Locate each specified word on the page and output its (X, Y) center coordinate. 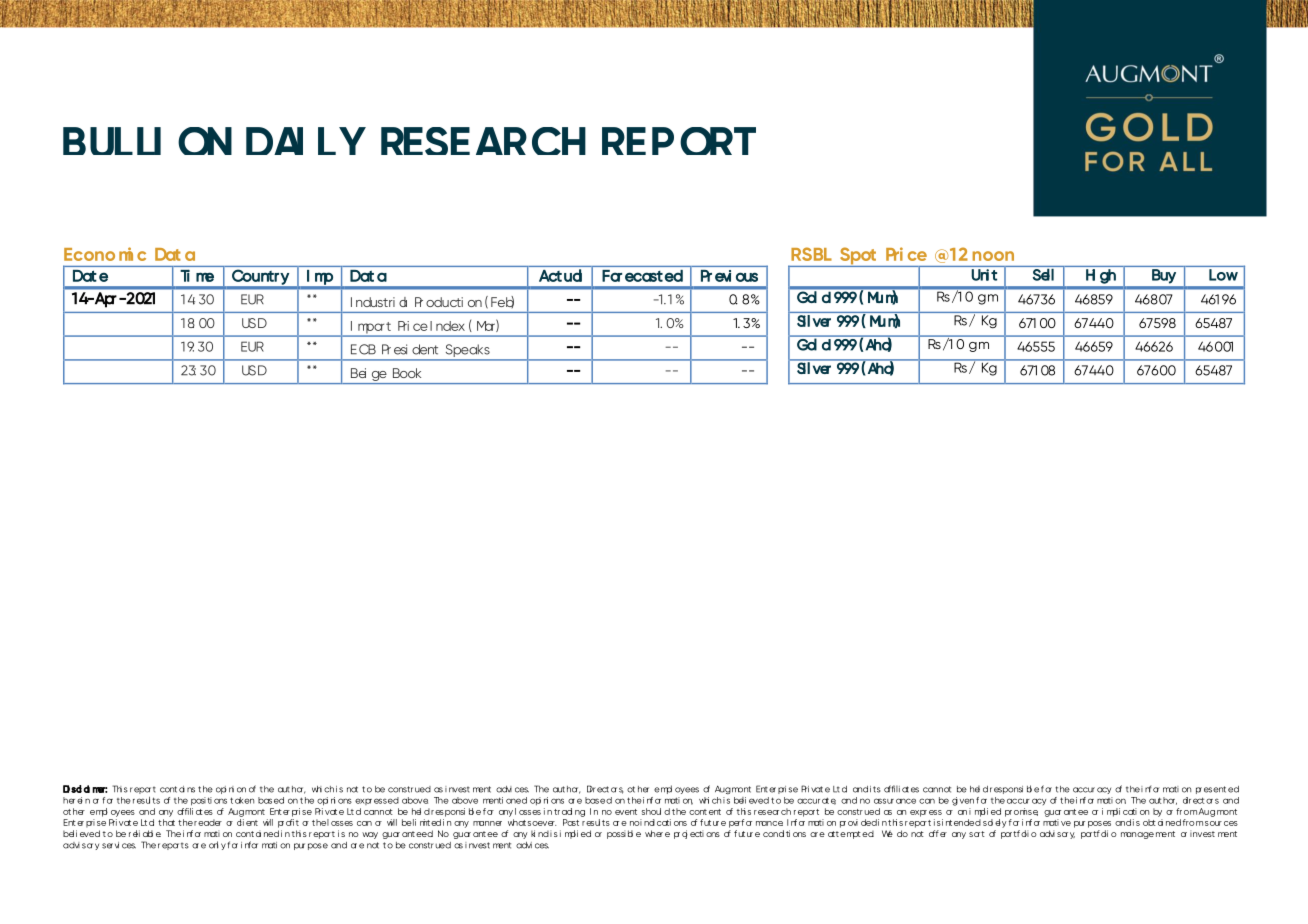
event (626, 812)
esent (1215, 789)
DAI (274, 141)
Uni (980, 275)
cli (240, 822)
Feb (502, 302)
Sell (1043, 275)
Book (407, 373)
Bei (358, 373)
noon (993, 256)
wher (654, 833)
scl (76, 789)
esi (400, 349)
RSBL (811, 254)
